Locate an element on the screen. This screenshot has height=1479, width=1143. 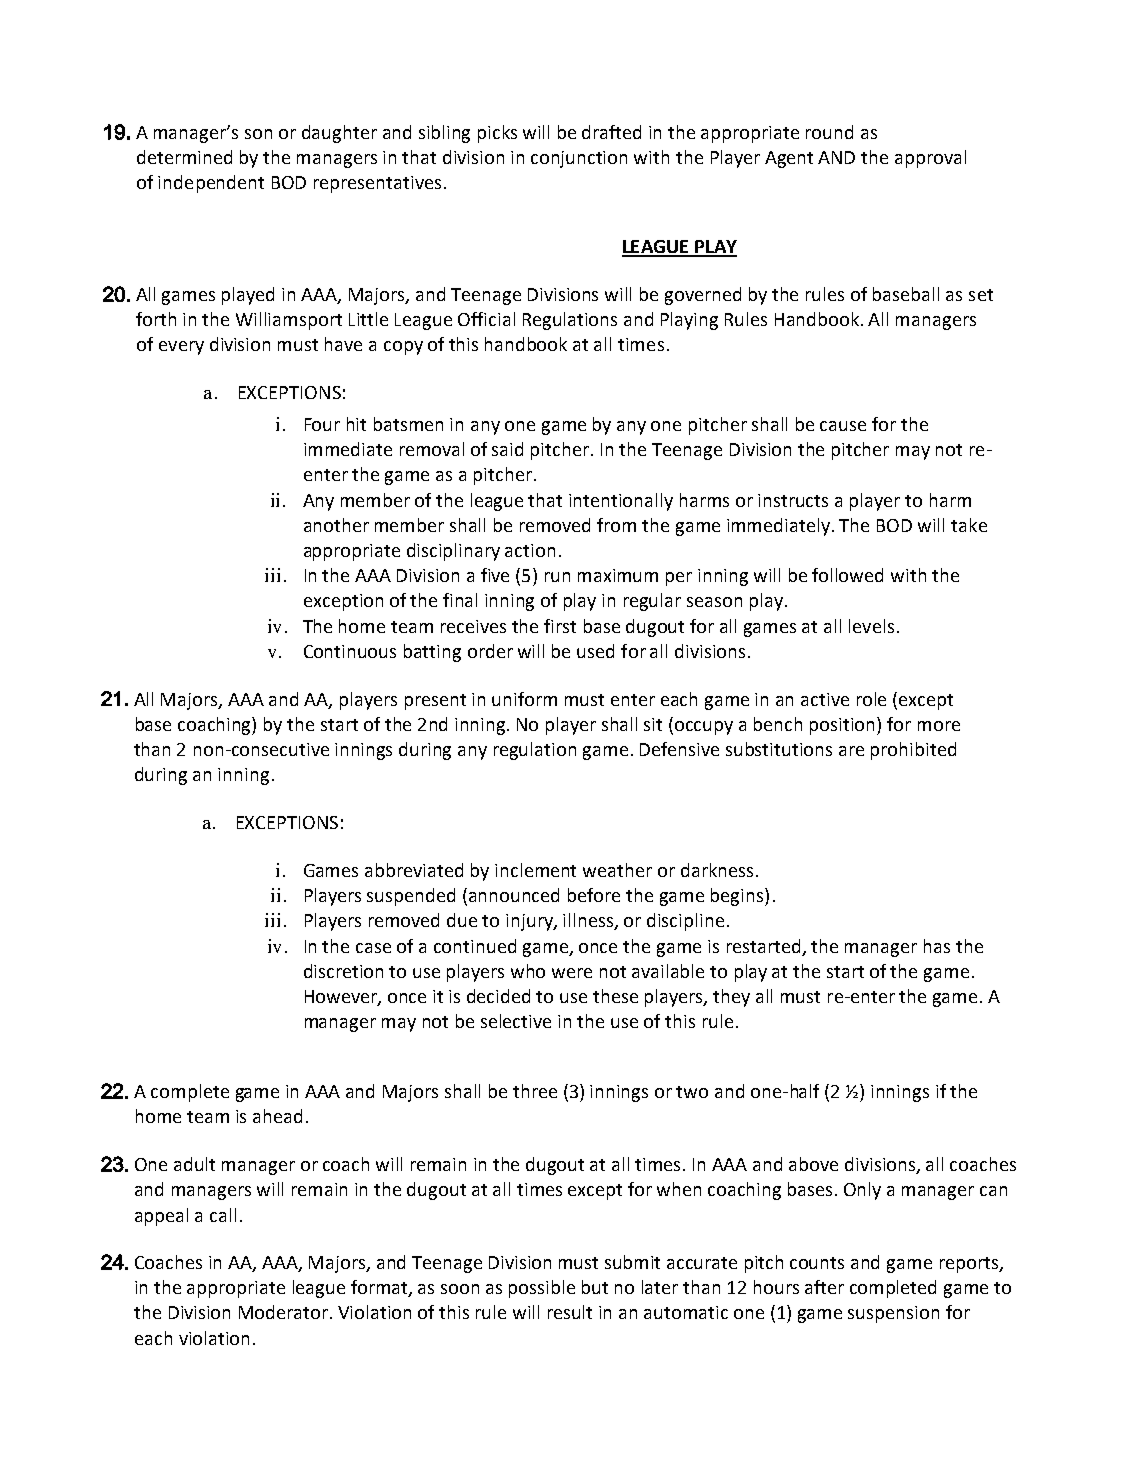
discretion is located at coordinates (343, 971).
